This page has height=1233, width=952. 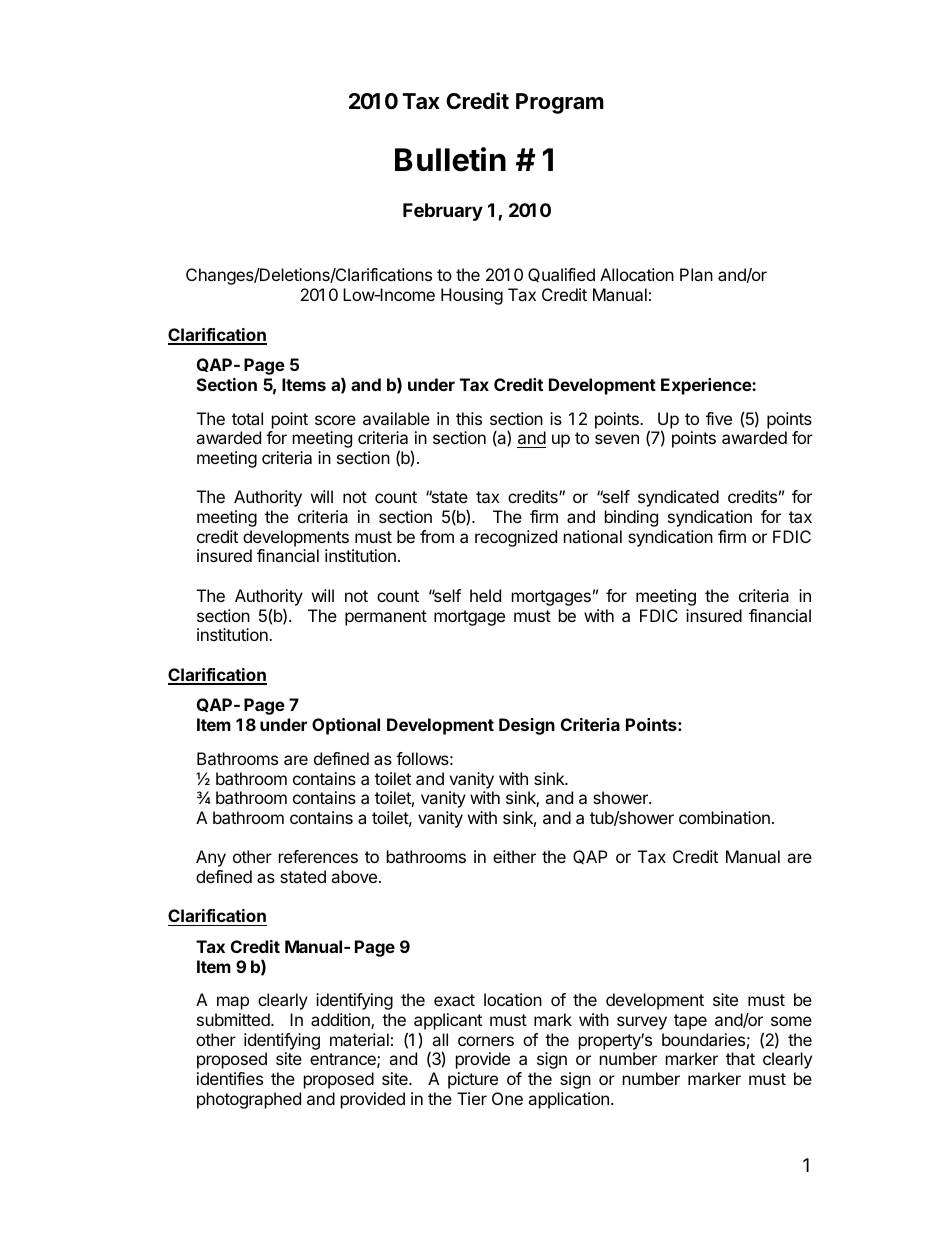 What do you see at coordinates (696, 274) in the page?
I see `Plan` at bounding box center [696, 274].
